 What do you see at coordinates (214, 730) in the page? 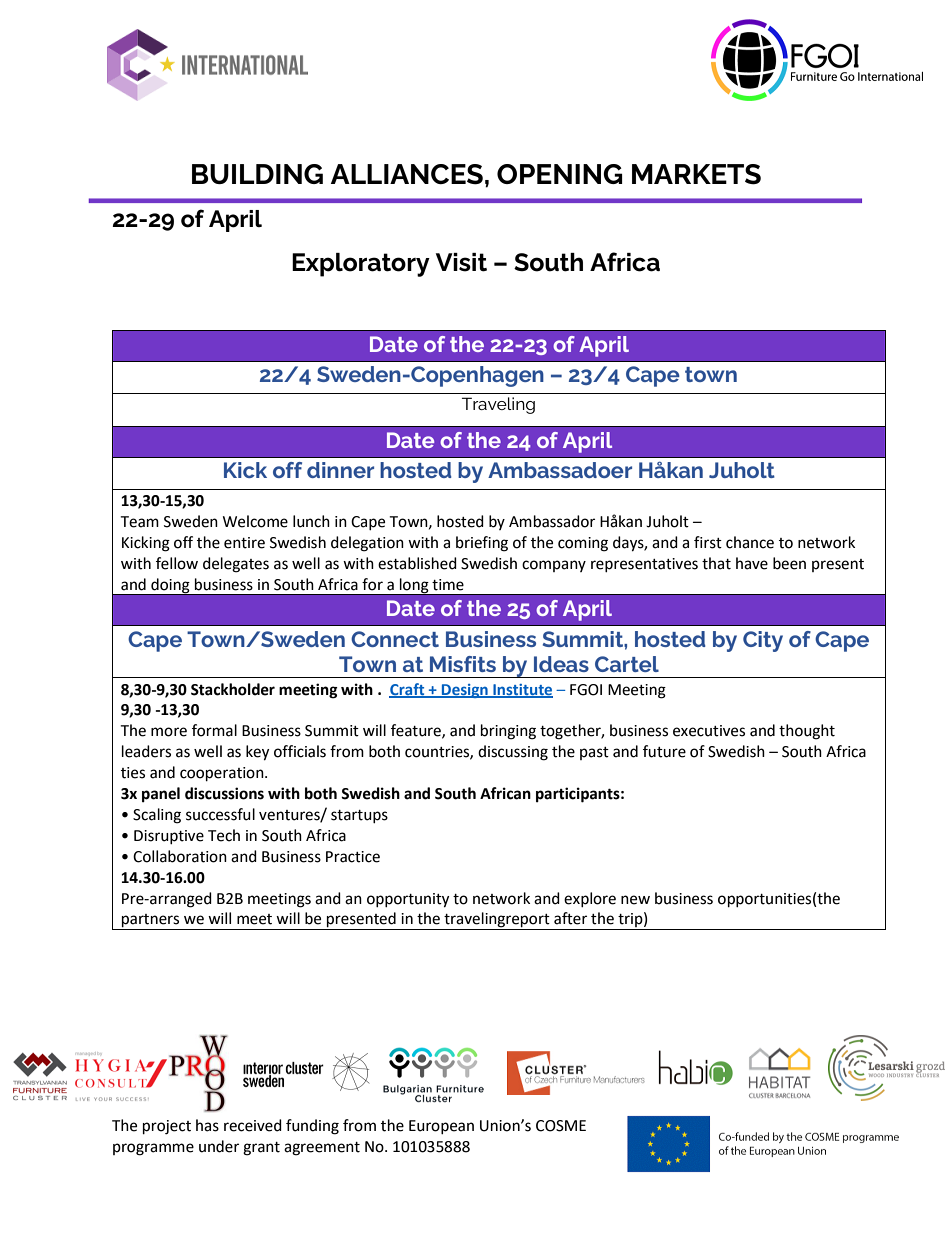
I see `formal` at bounding box center [214, 730].
